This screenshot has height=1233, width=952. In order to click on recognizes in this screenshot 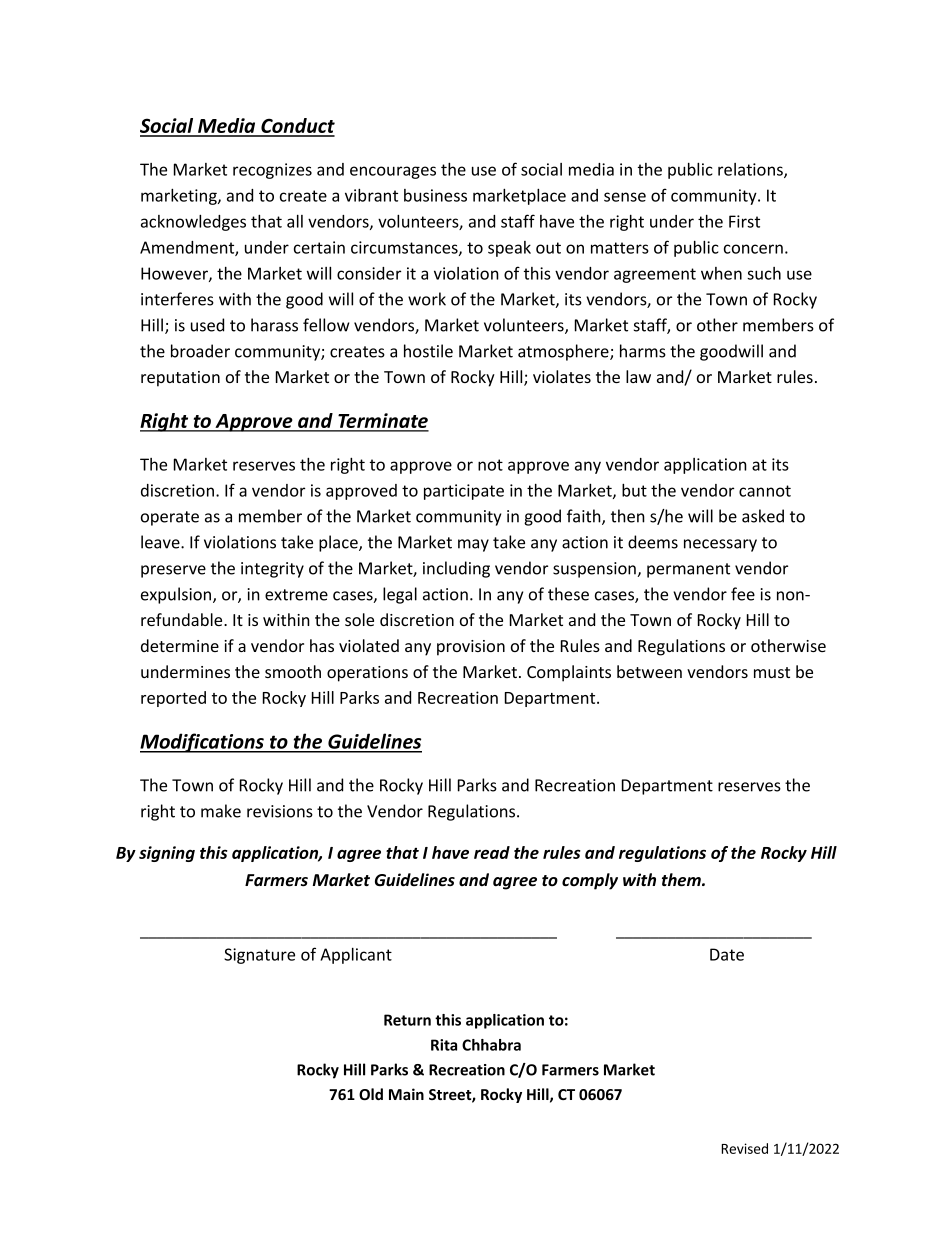, I will do `click(272, 171)`.
